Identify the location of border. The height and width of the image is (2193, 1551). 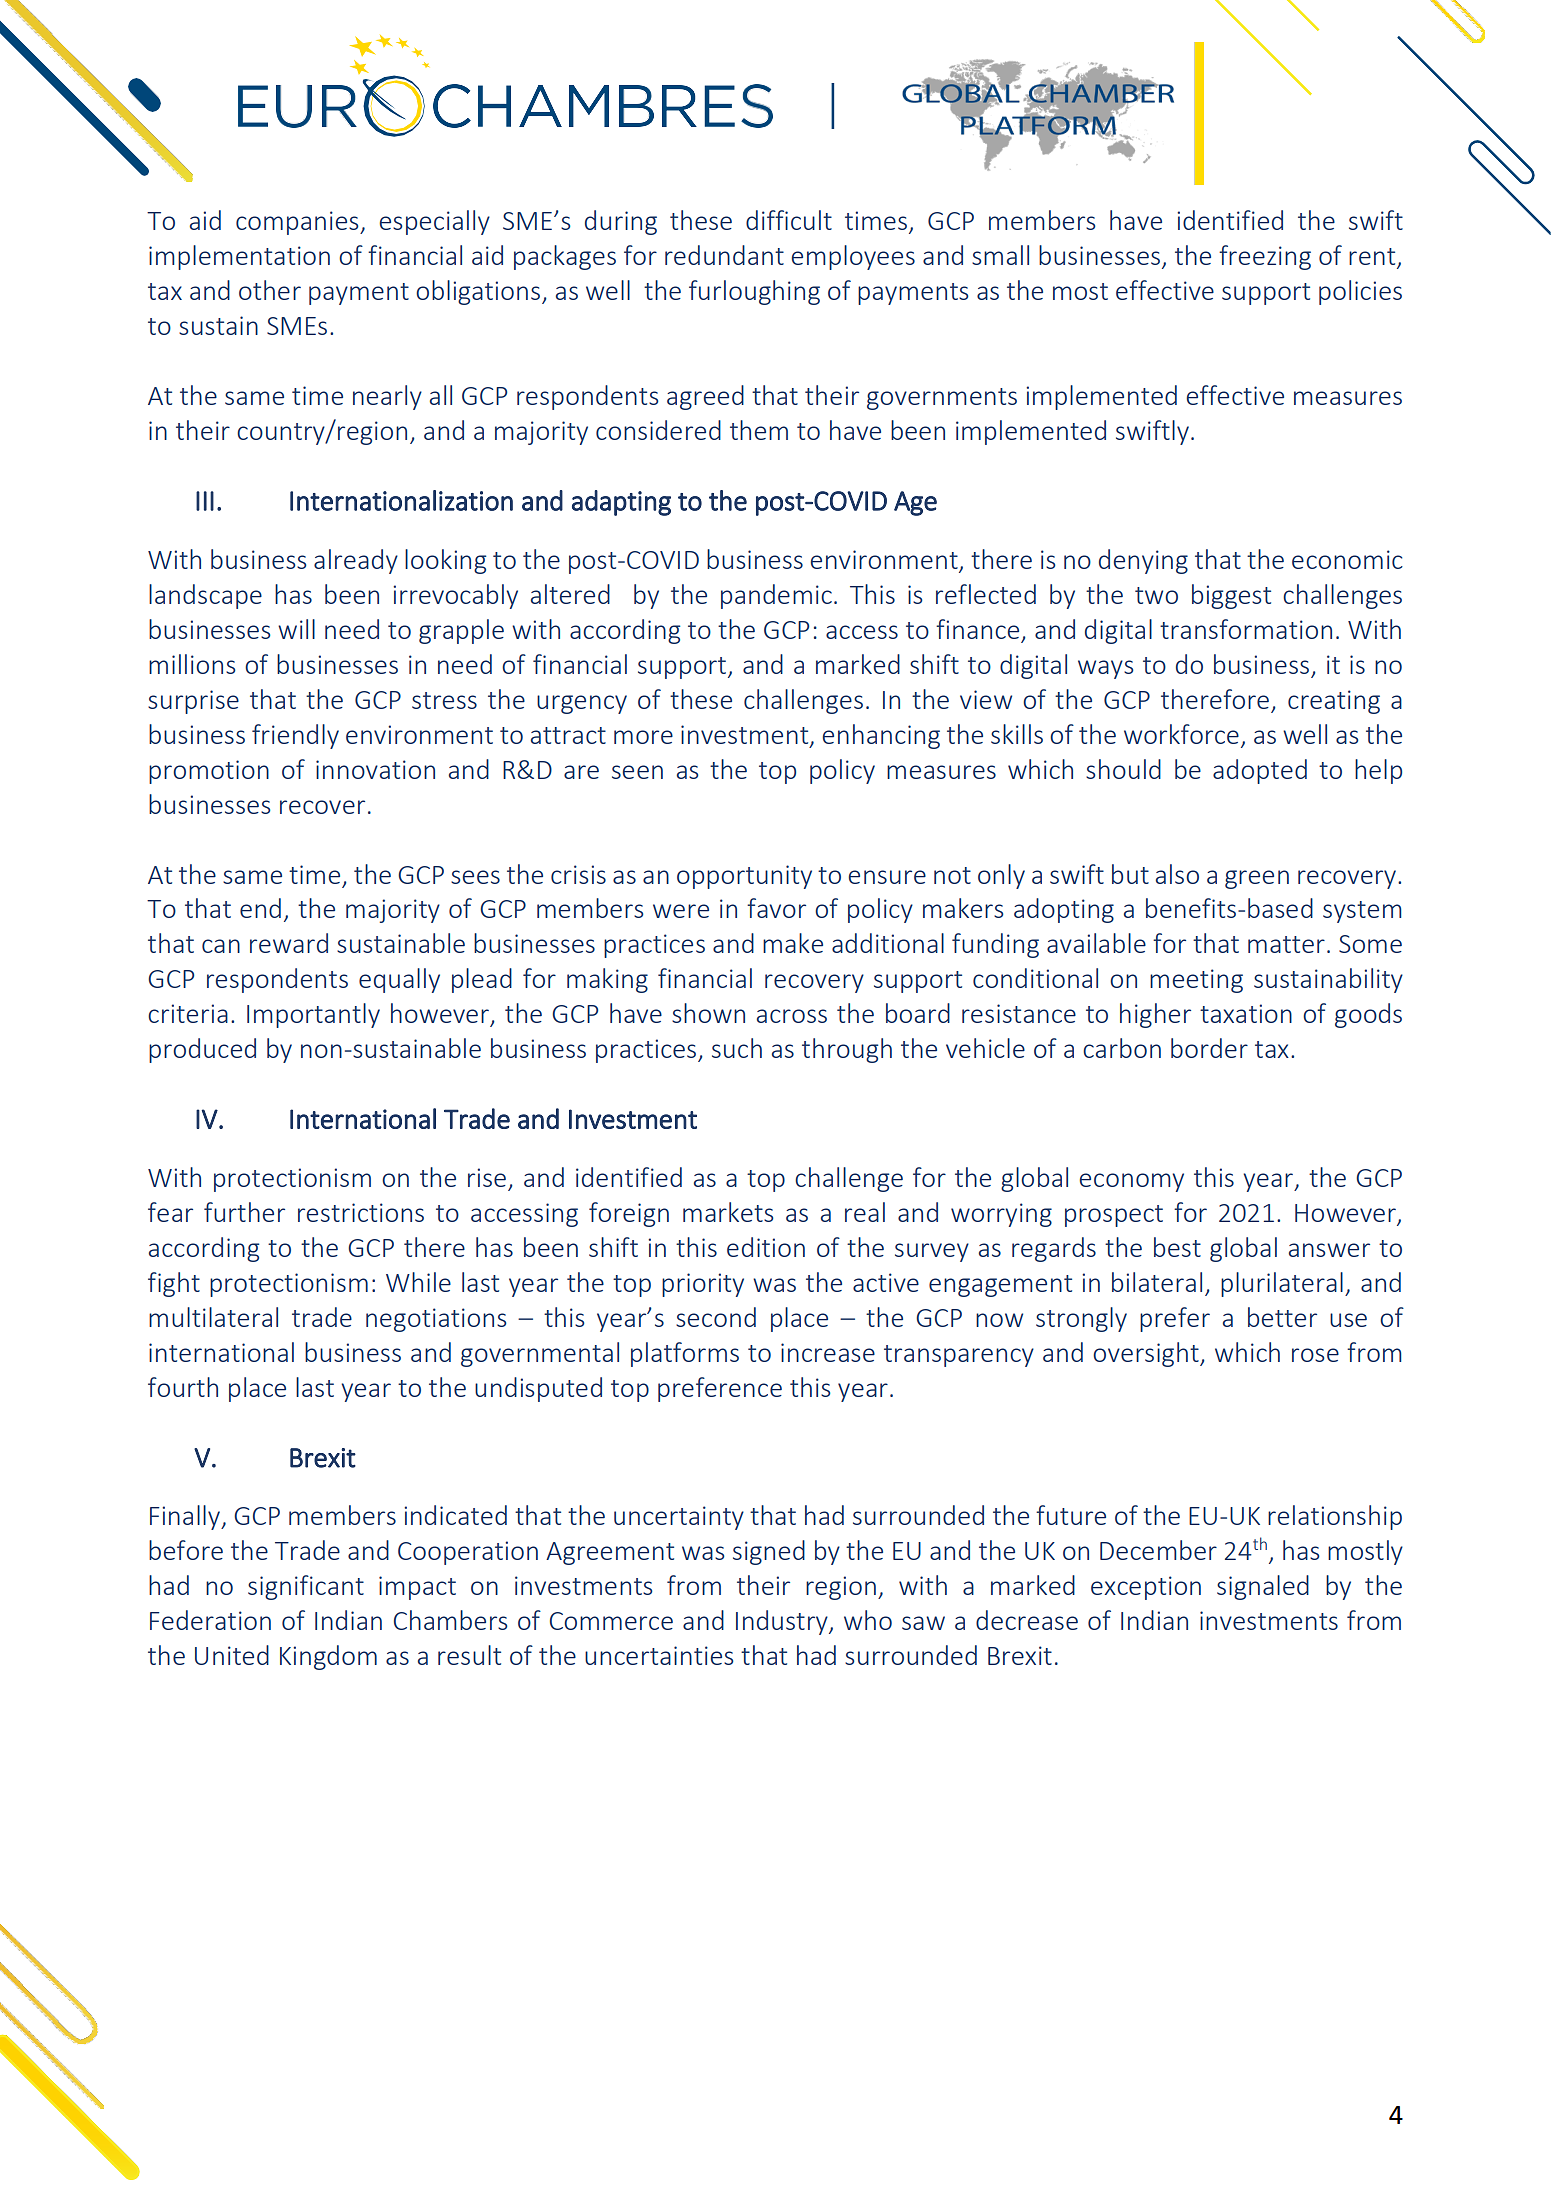
(1209, 1048).
